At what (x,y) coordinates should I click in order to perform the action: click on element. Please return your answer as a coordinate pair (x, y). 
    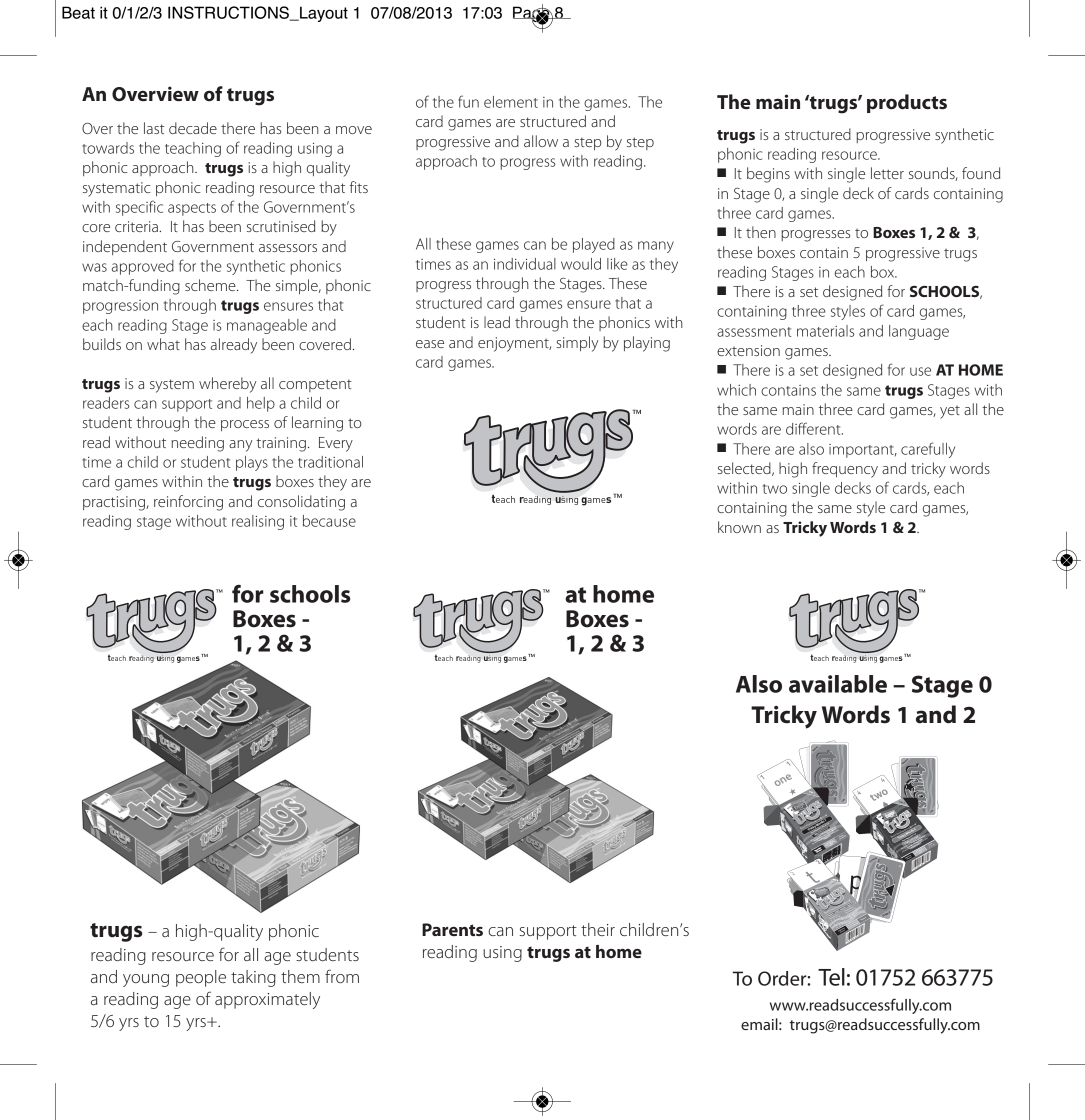
    Looking at the image, I should click on (511, 102).
